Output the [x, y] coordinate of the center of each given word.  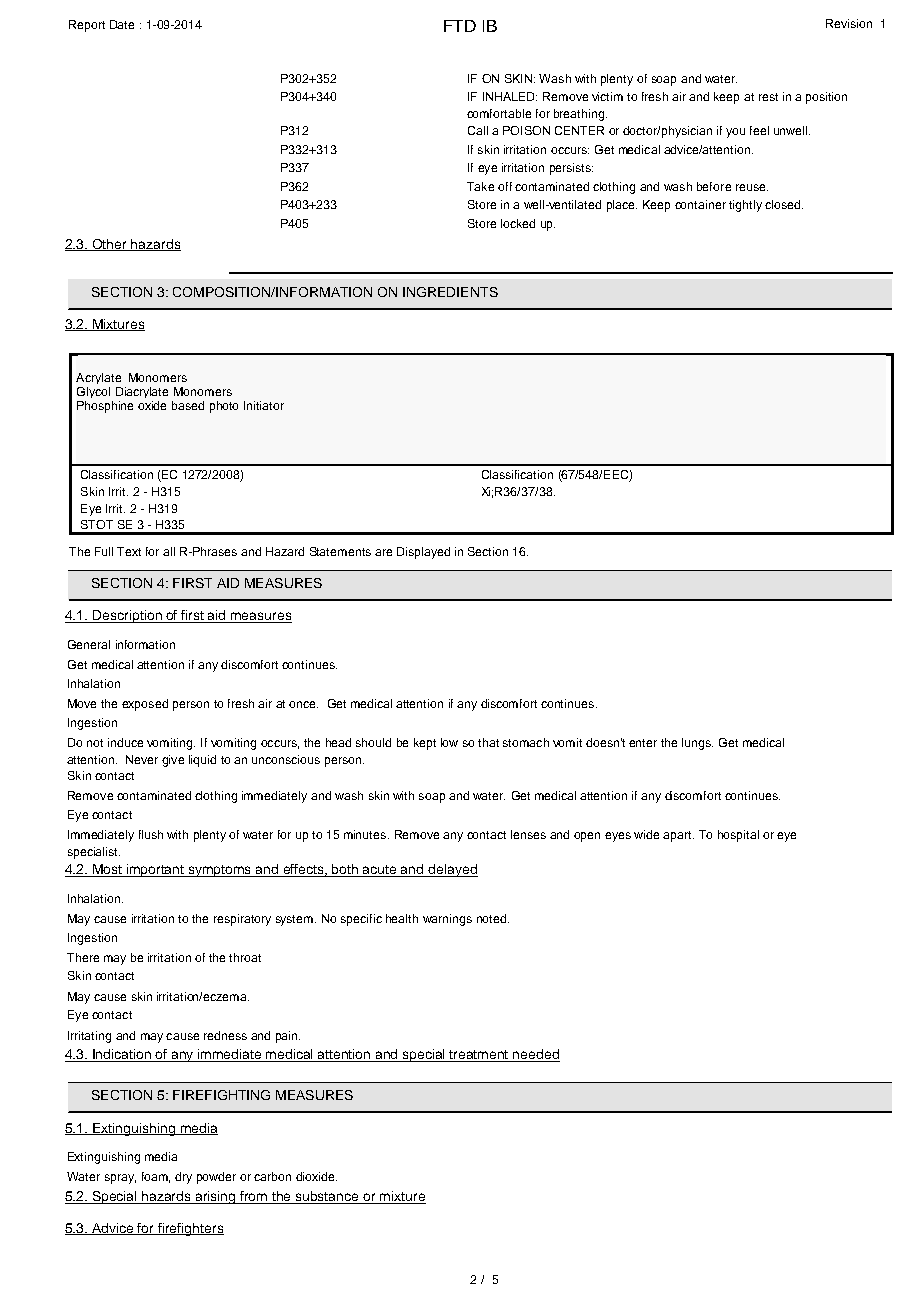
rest [768, 97]
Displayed [423, 553]
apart [678, 836]
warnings [447, 920]
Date [122, 24]
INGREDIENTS [450, 292]
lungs [697, 744]
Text [129, 551]
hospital [738, 836]
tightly [745, 206]
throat [245, 957]
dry [183, 1178]
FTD [460, 26]
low [449, 742]
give [173, 761]
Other [110, 245]
